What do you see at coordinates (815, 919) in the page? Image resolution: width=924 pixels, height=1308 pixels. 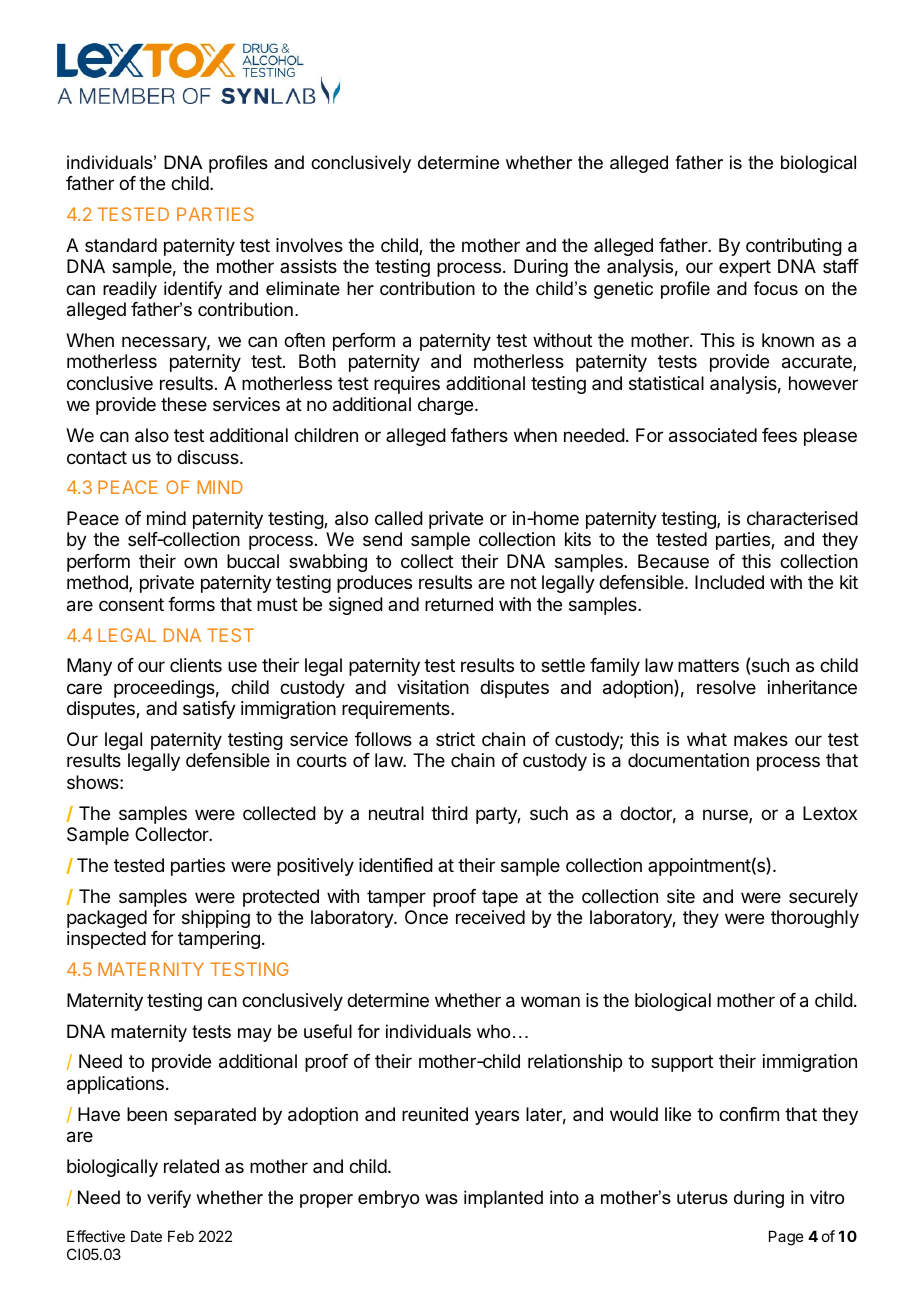 I see `thoroughly` at bounding box center [815, 919].
